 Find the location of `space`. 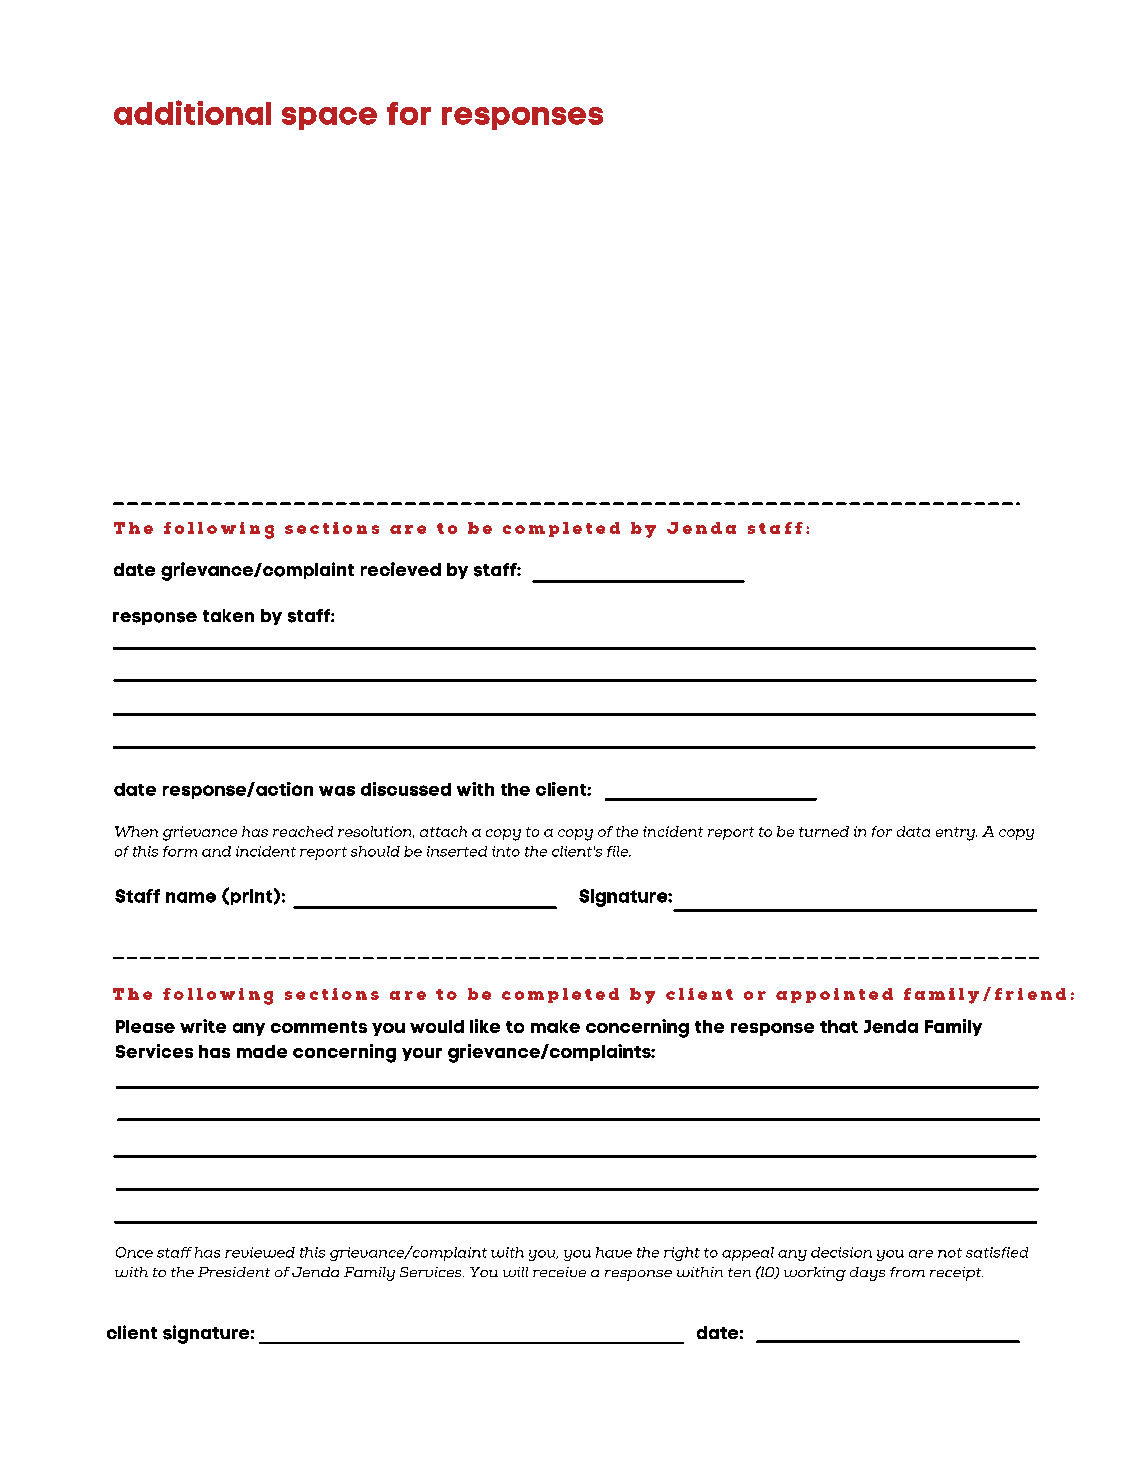

space is located at coordinates (329, 118).
